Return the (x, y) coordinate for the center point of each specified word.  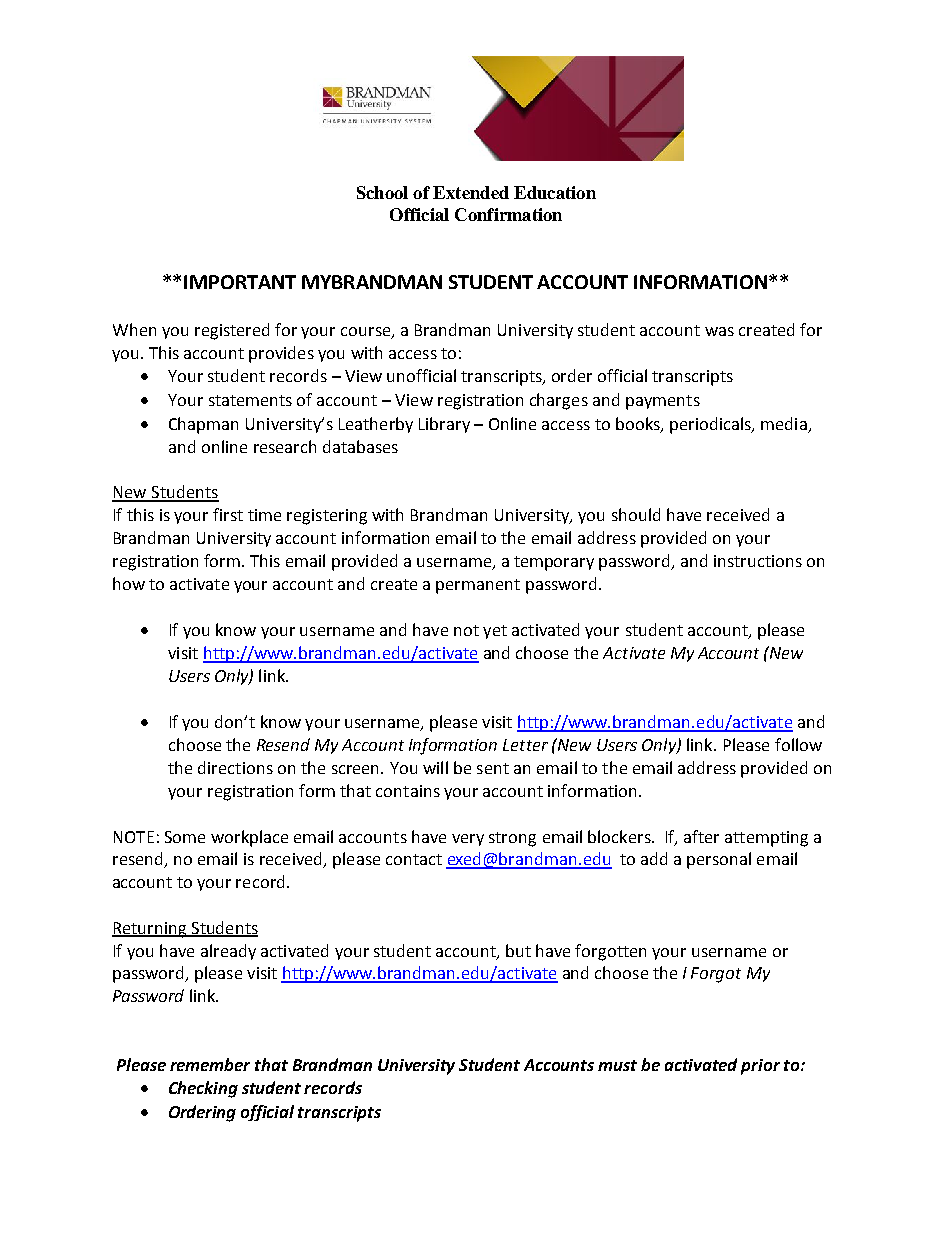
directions (235, 767)
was (719, 331)
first (228, 514)
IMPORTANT (240, 282)
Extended (471, 192)
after (701, 836)
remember (210, 1064)
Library (444, 425)
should (636, 514)
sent (493, 768)
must (617, 1065)
